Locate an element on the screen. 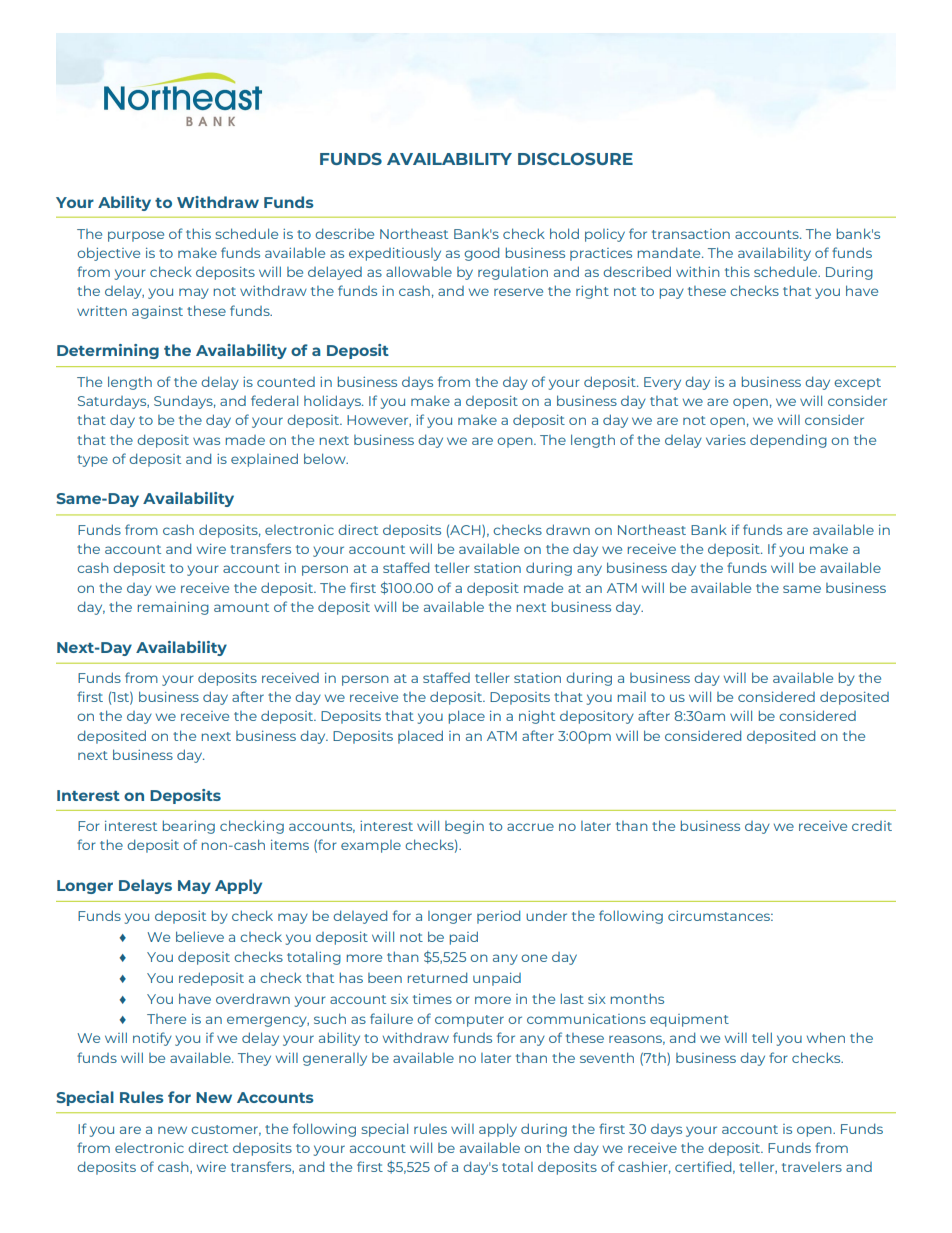  travelers is located at coordinates (812, 1167).
